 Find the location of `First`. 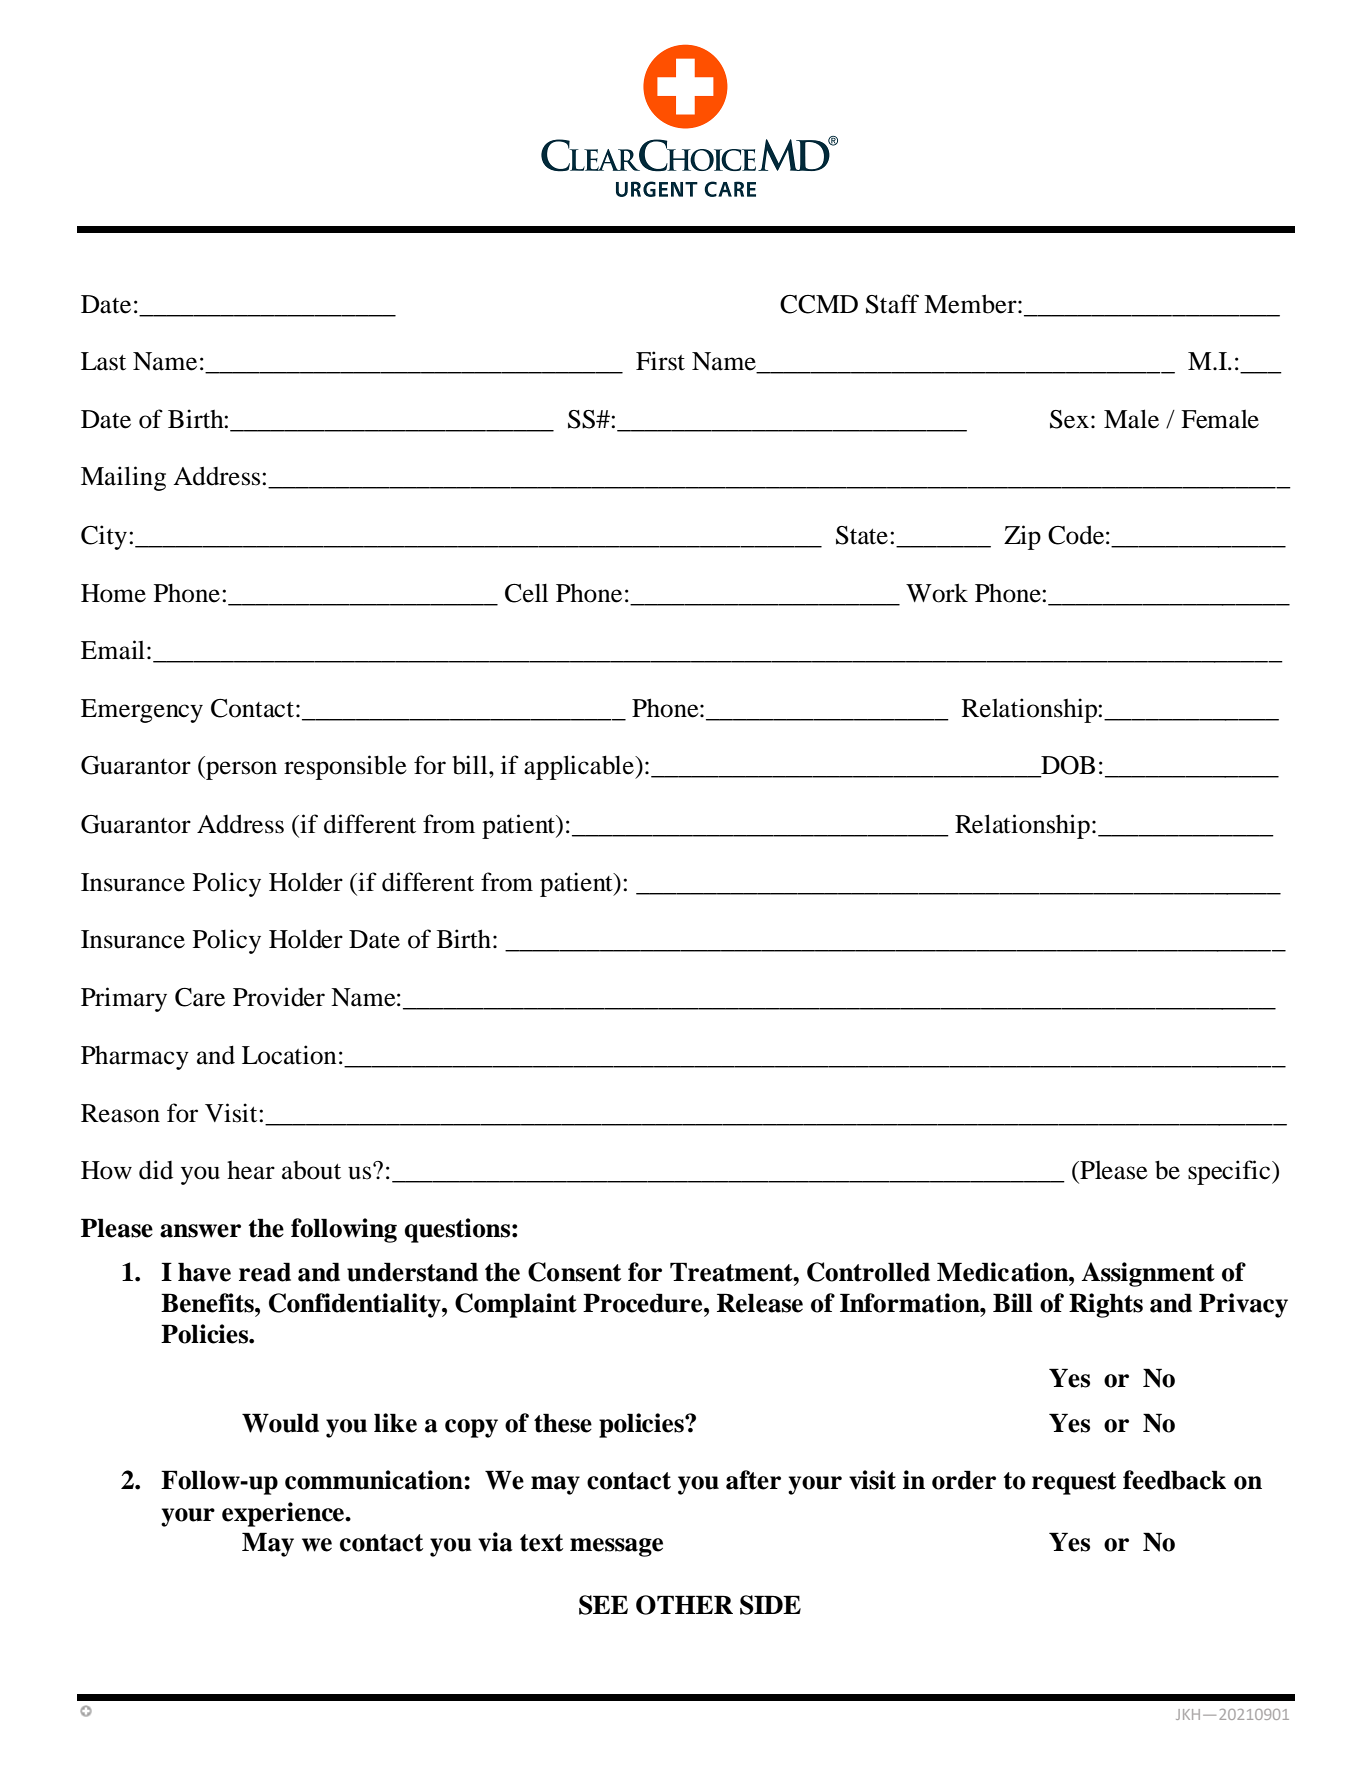

First is located at coordinates (660, 361).
